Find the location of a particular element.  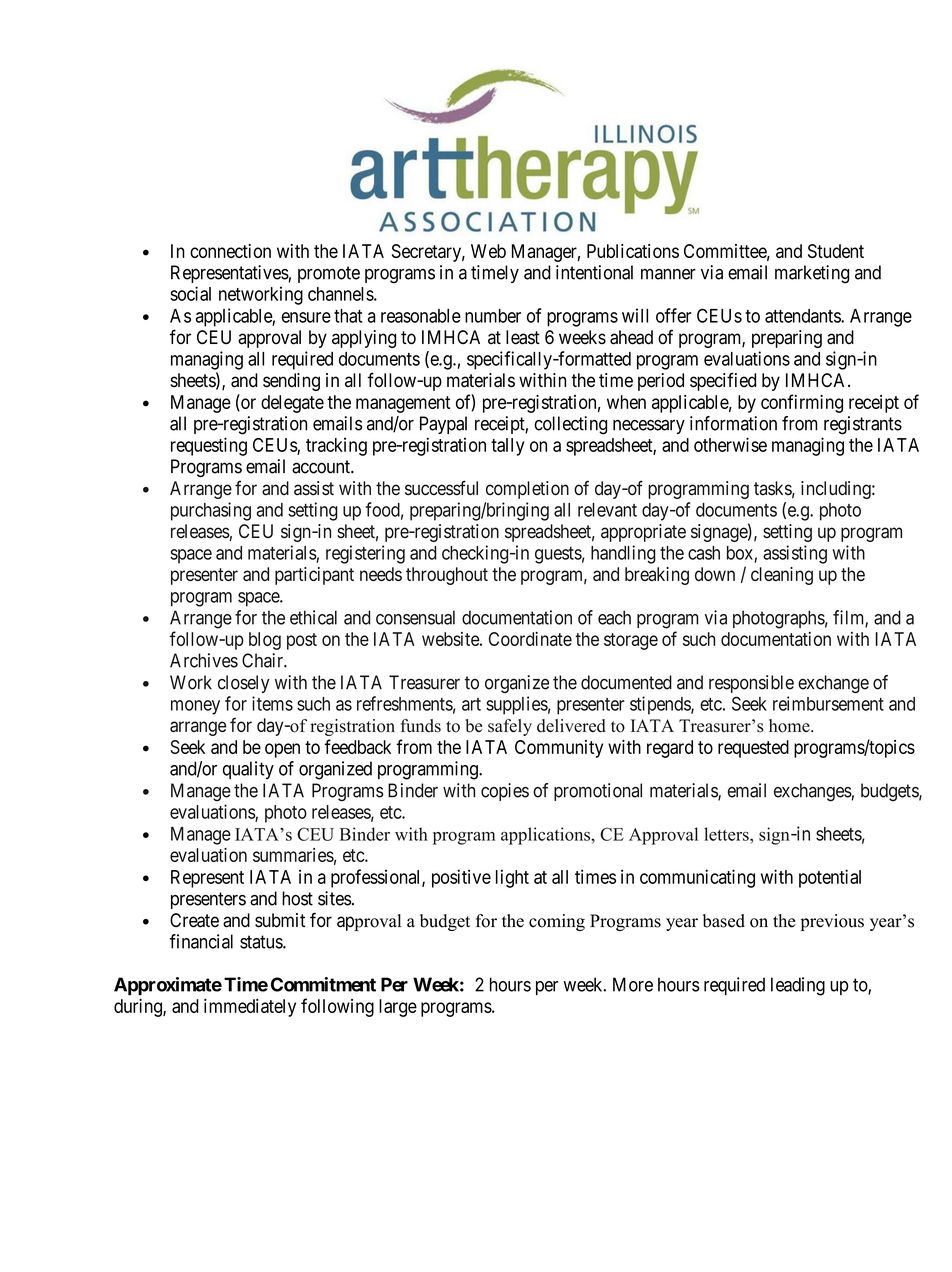

quality is located at coordinates (248, 770).
